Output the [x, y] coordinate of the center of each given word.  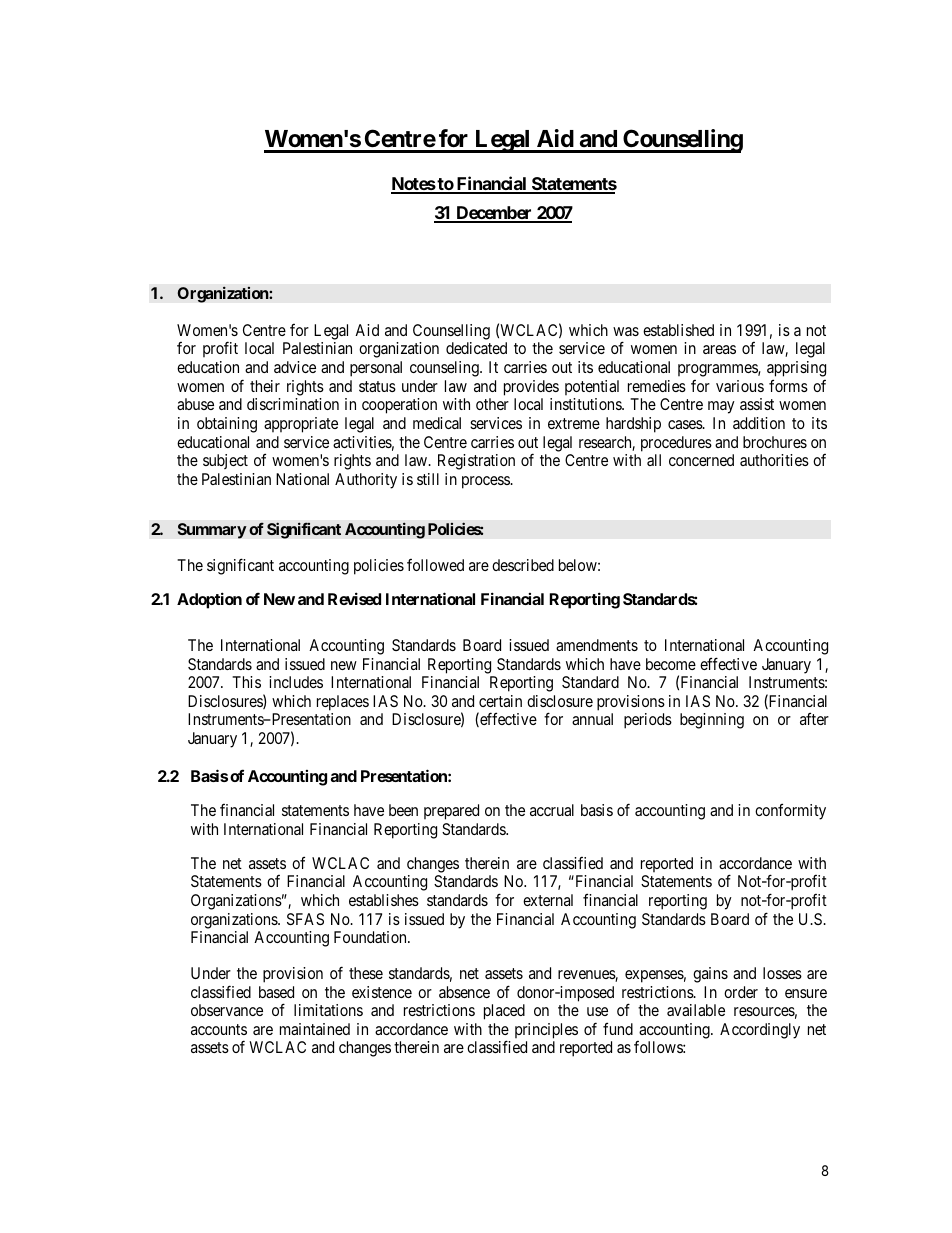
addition [759, 423]
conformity [790, 811]
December [494, 214]
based [276, 992]
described [523, 565]
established [678, 330]
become [671, 664]
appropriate [301, 425]
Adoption [209, 600]
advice [295, 367]
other [492, 404]
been [403, 810]
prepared [451, 812]
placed [504, 1012]
